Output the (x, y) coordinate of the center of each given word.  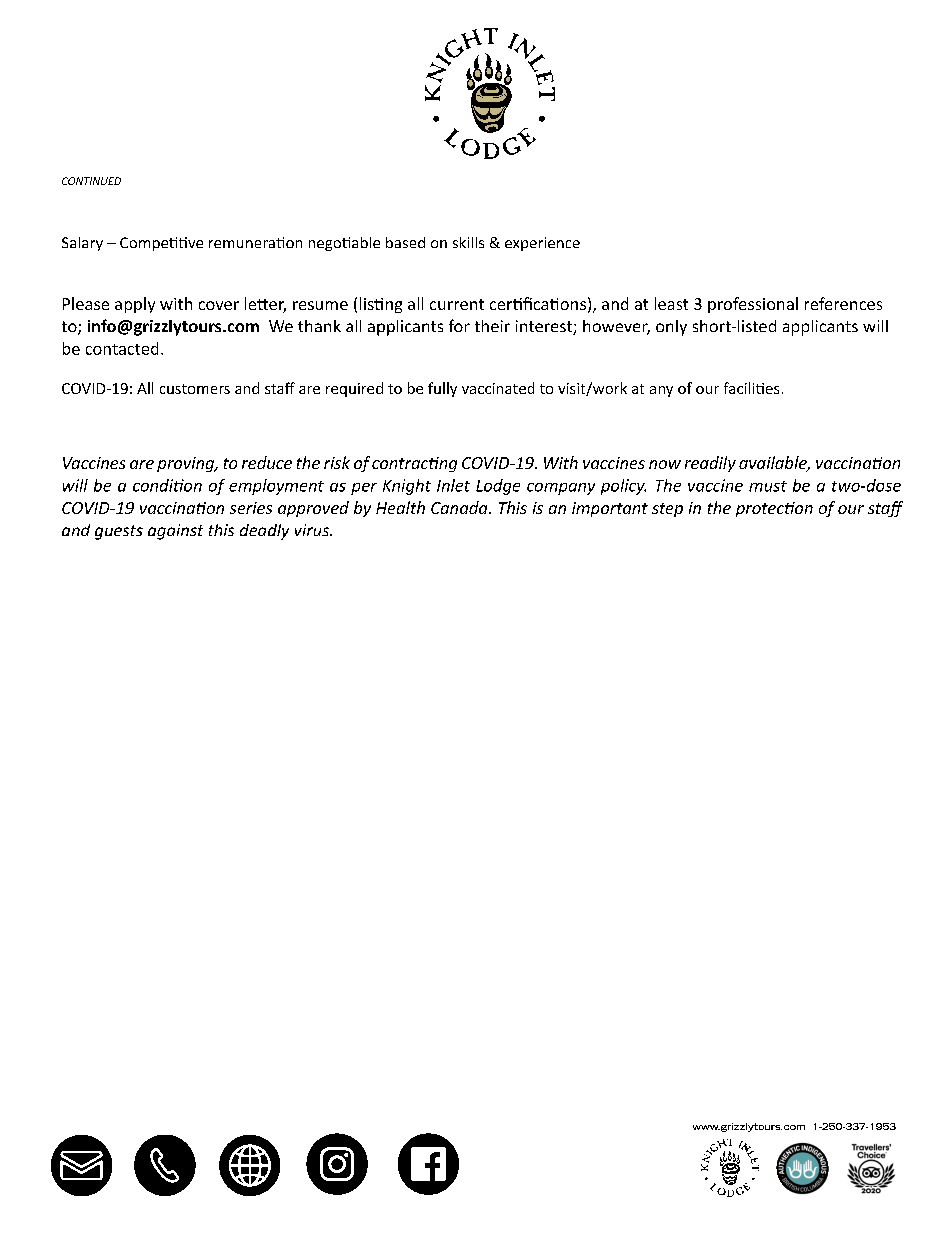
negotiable (344, 244)
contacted (122, 348)
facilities (751, 388)
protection (774, 509)
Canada (460, 507)
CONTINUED (91, 181)
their (492, 326)
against (175, 532)
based (405, 242)
